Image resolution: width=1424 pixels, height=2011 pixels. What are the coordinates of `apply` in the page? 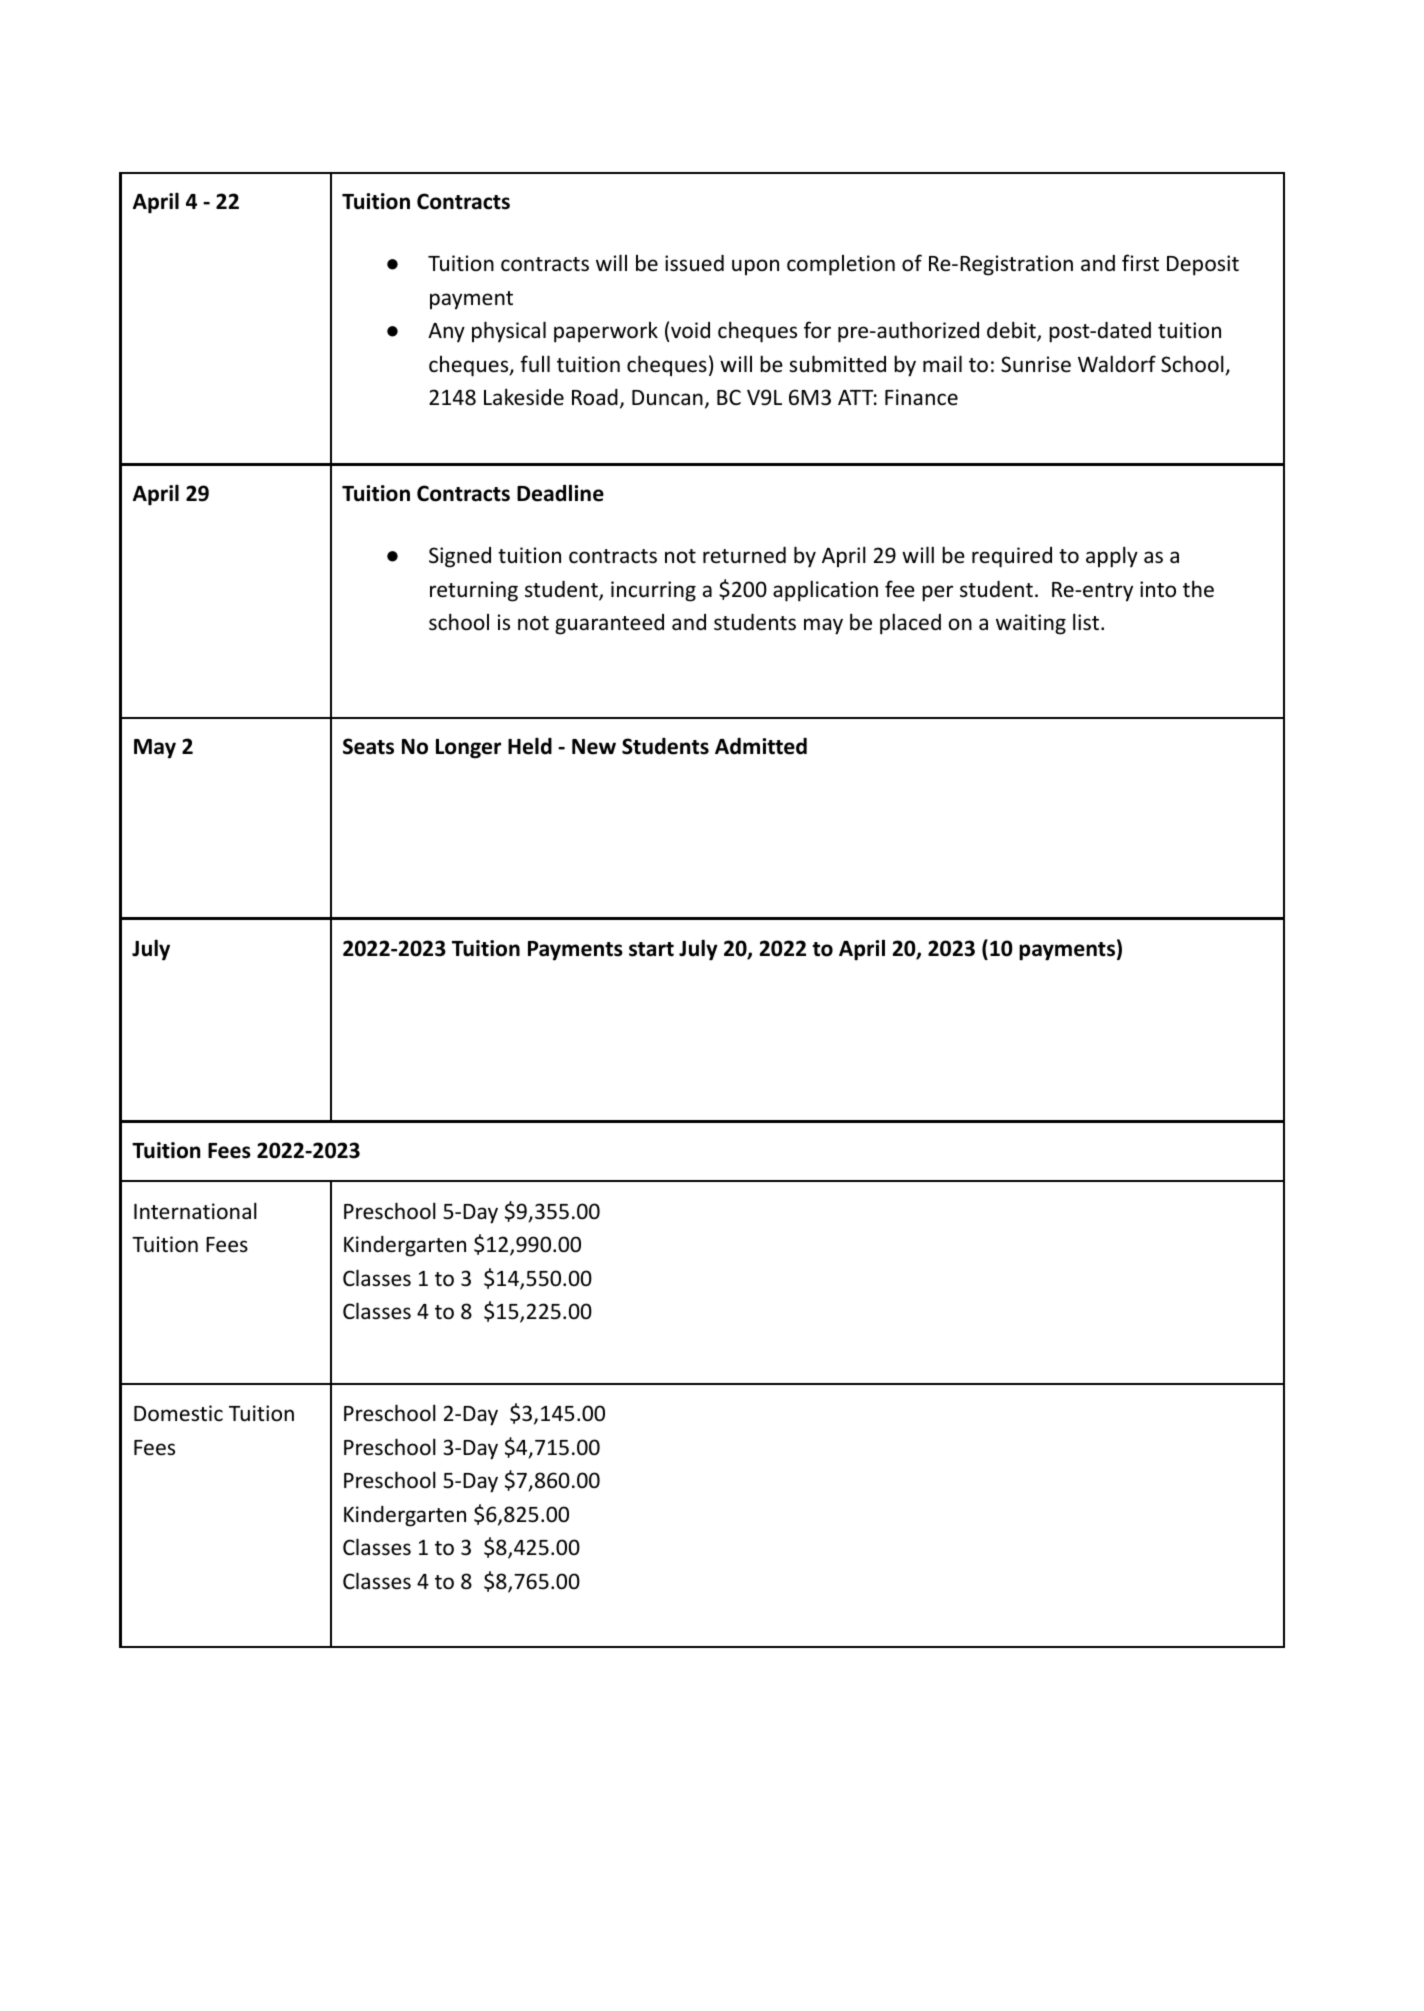 It's located at (1112, 557).
